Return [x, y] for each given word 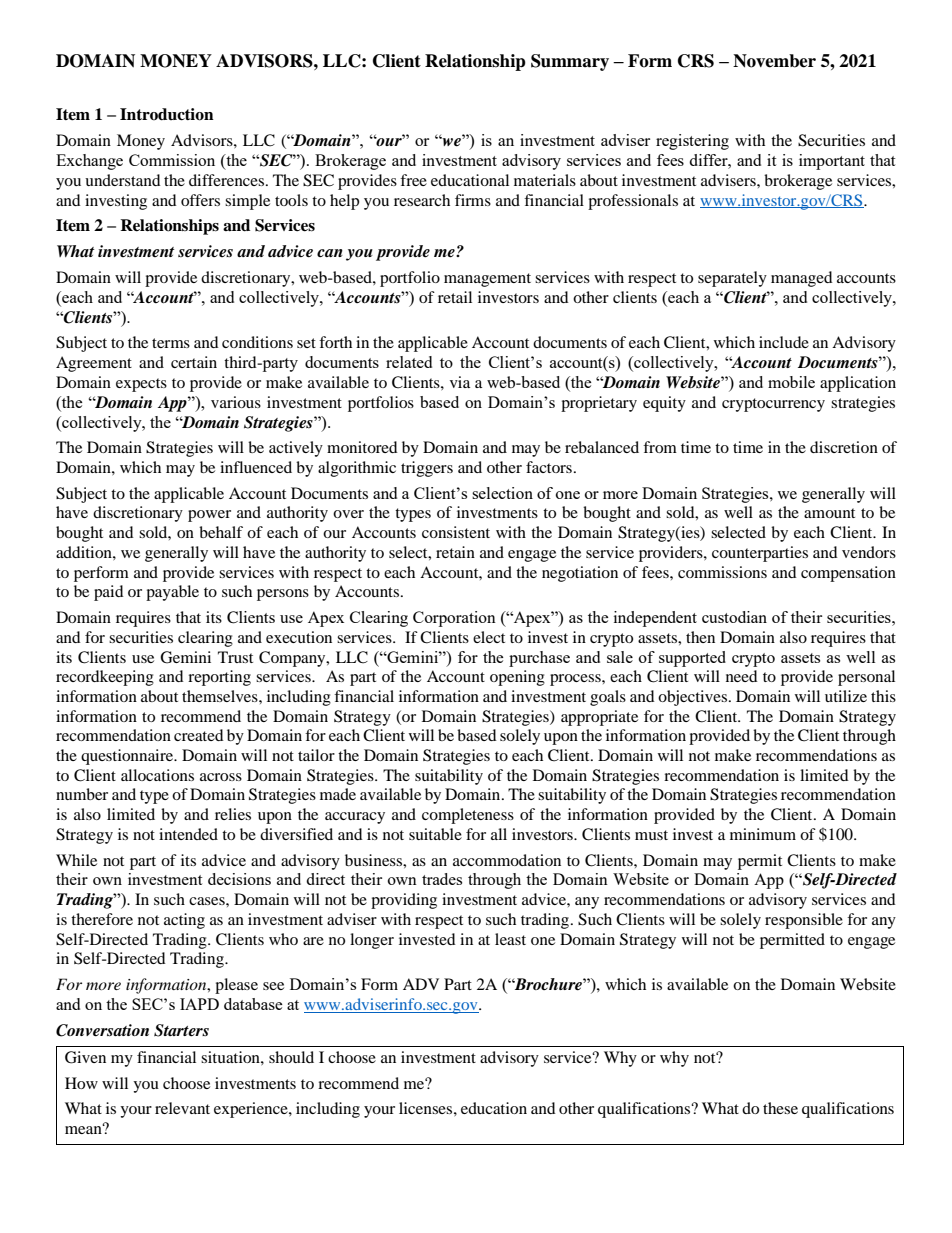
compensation [848, 574]
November [774, 61]
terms [171, 343]
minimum [763, 834]
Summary [570, 62]
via [460, 382]
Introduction [167, 114]
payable [172, 593]
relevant [182, 1108]
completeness [468, 816]
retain [455, 552]
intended [188, 834]
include [784, 342]
